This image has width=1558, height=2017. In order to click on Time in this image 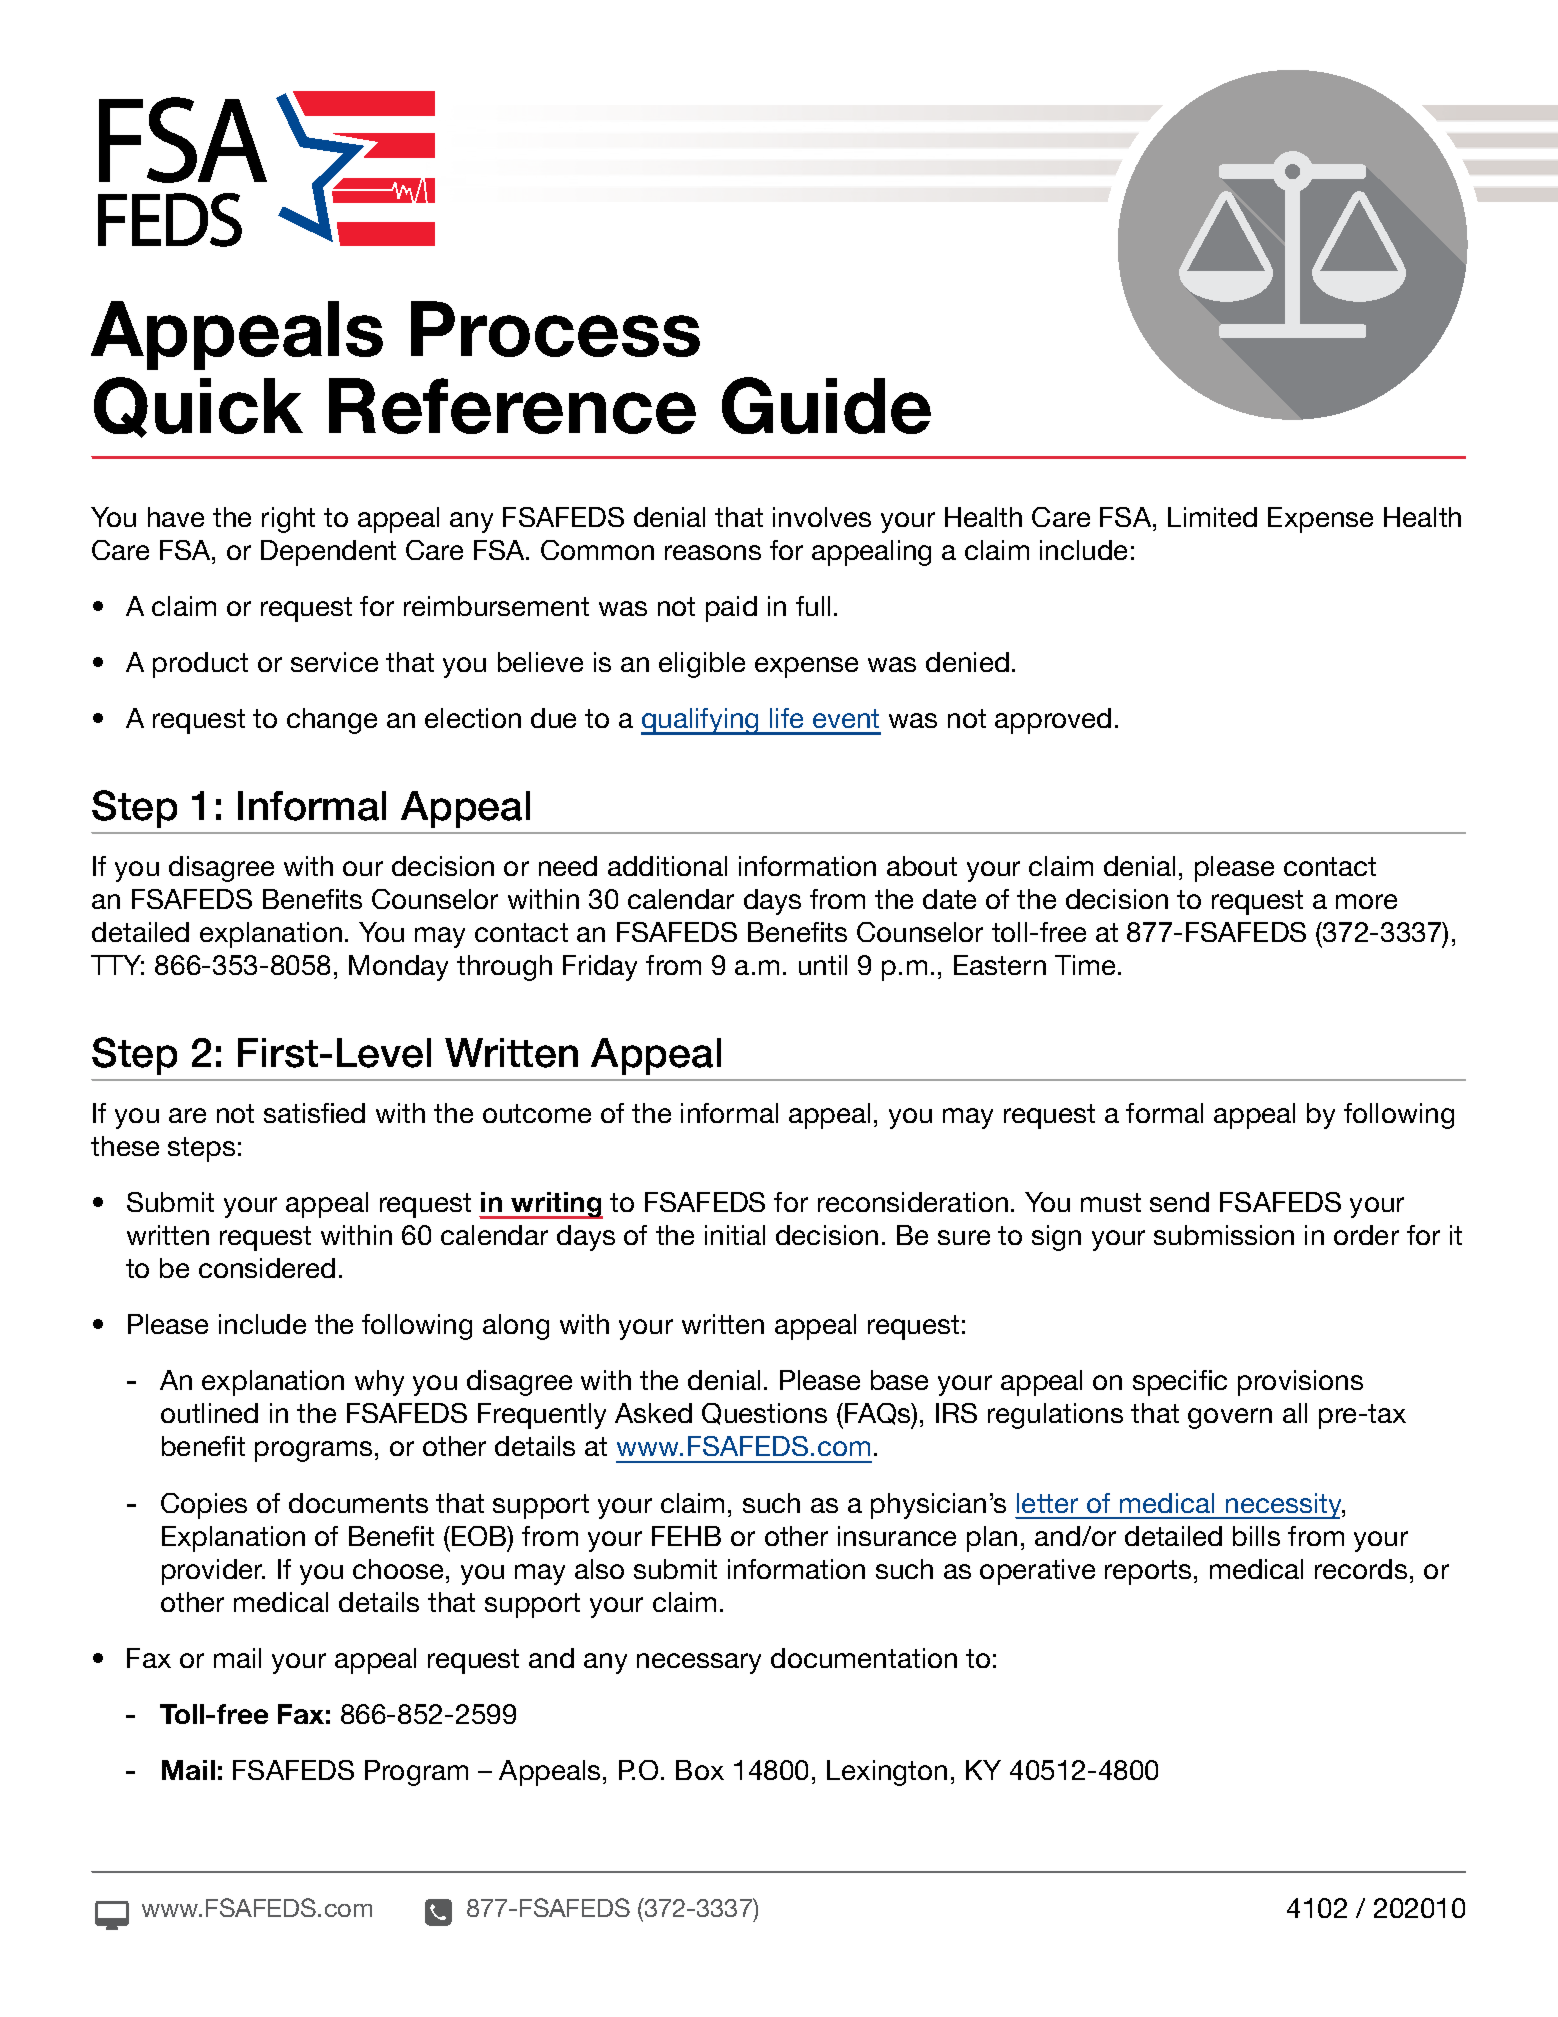, I will do `click(1087, 965)`.
